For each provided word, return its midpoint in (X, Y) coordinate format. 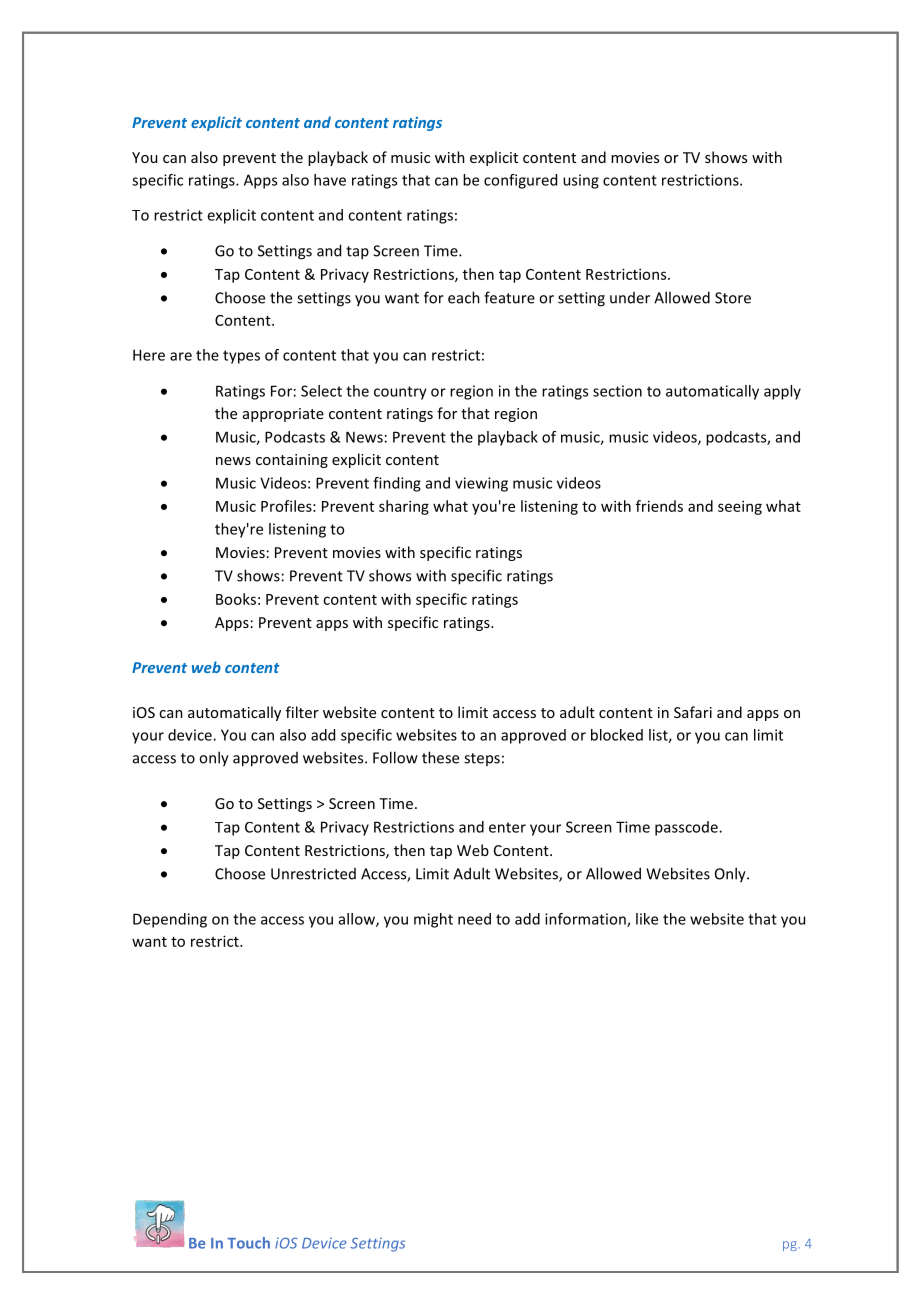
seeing (740, 507)
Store (733, 298)
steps (482, 759)
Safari (693, 712)
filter (302, 712)
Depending (170, 920)
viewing (481, 484)
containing (292, 461)
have (330, 180)
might (433, 920)
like (647, 919)
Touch (248, 1243)
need (474, 919)
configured (520, 181)
